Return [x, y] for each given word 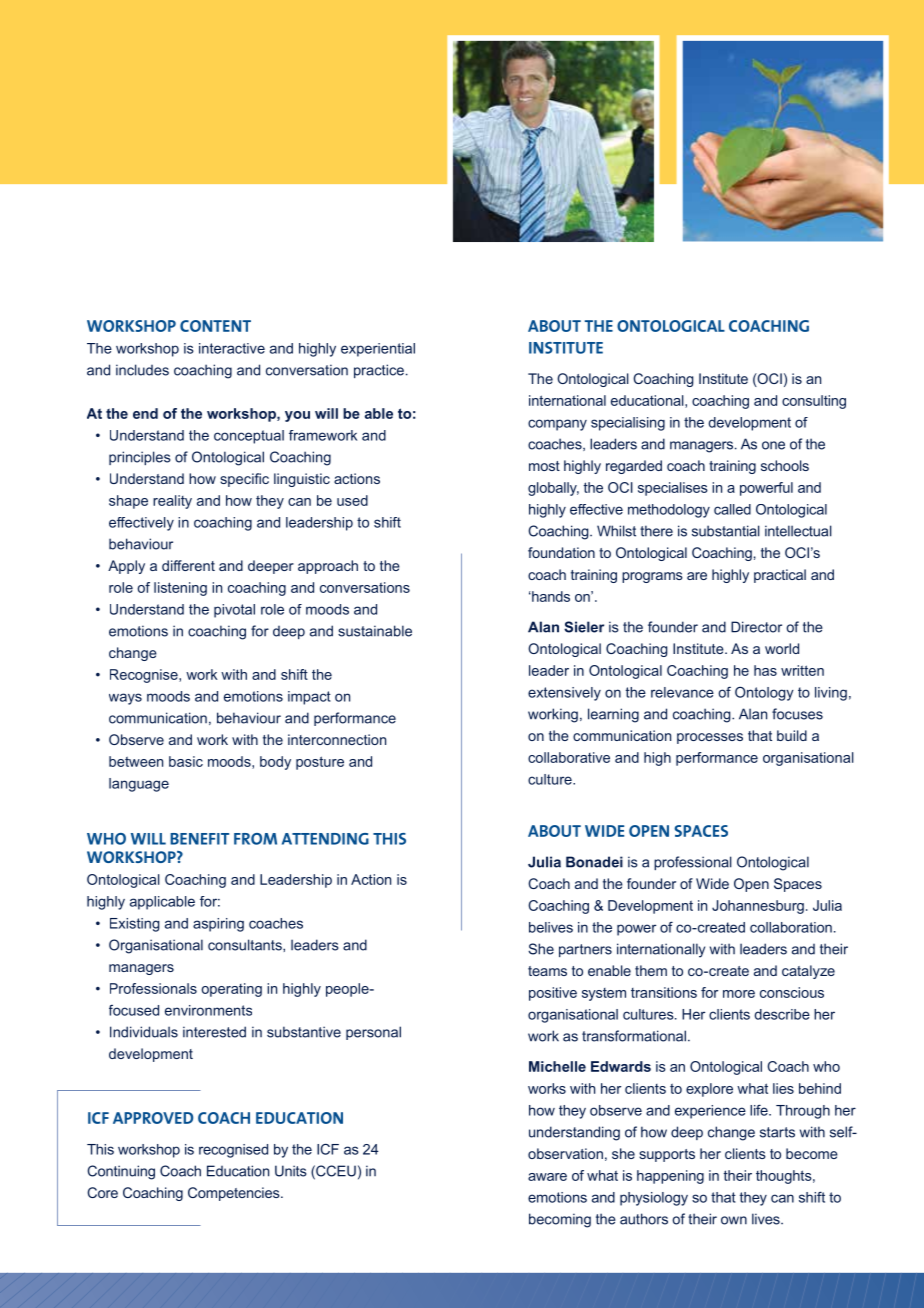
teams [547, 971]
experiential [378, 350]
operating [231, 990]
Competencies [235, 1194]
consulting [814, 402]
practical [780, 576]
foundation [561, 552]
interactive [232, 348]
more [739, 994]
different [188, 565]
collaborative [569, 757]
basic [186, 761]
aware [547, 1177]
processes [710, 738]
